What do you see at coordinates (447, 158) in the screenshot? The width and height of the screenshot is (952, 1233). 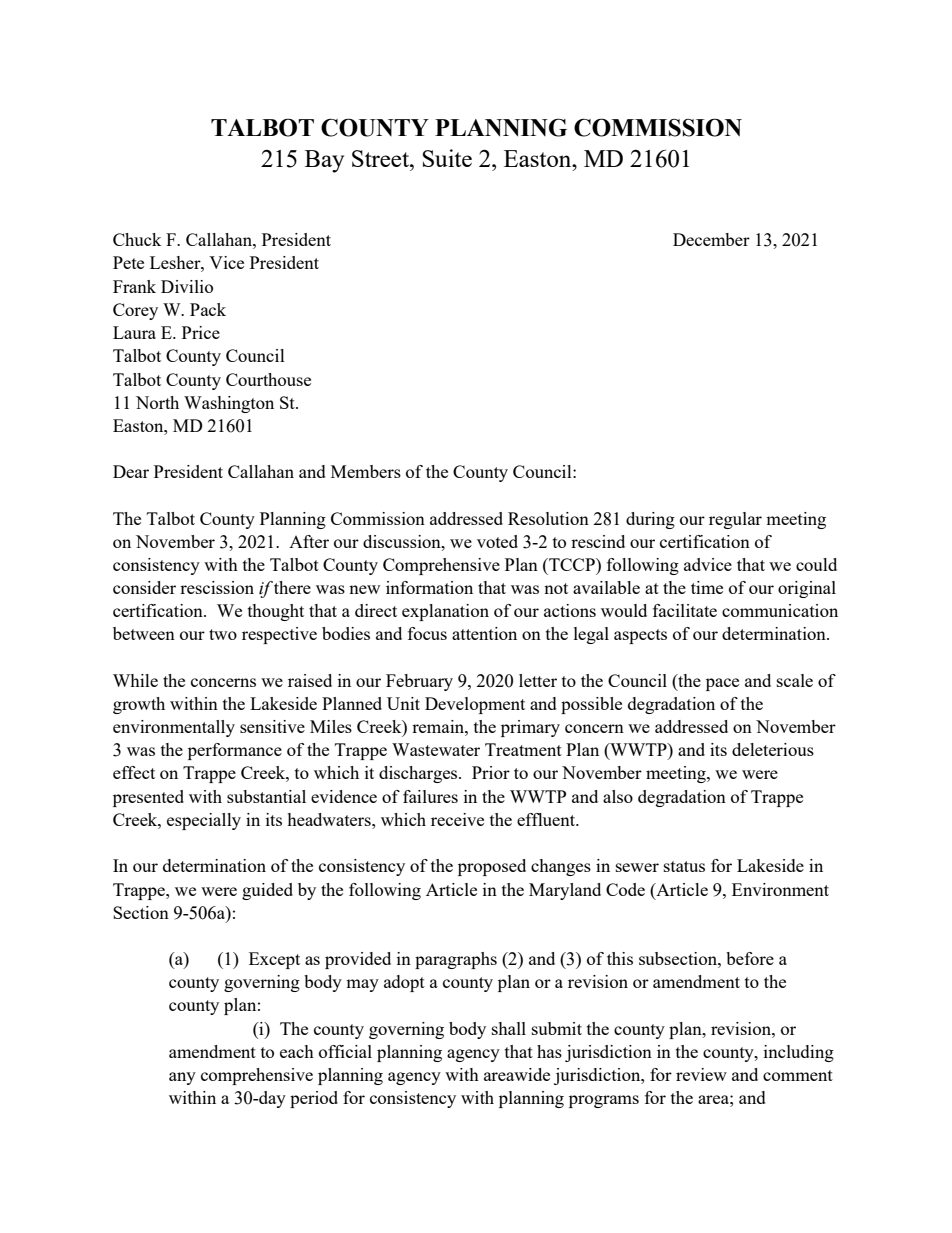 I see `Suite` at bounding box center [447, 158].
